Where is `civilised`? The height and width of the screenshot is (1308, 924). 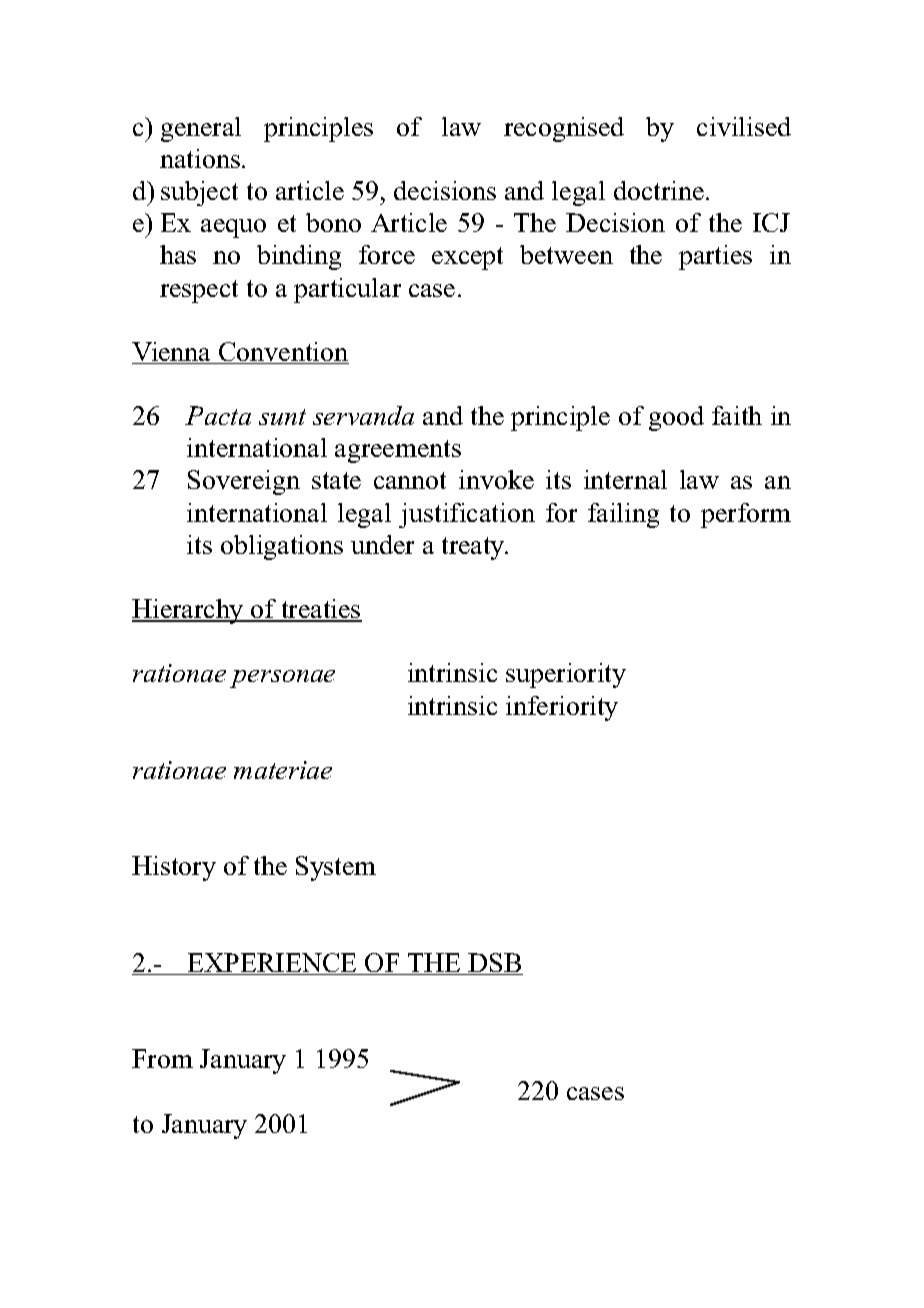 civilised is located at coordinates (744, 126).
